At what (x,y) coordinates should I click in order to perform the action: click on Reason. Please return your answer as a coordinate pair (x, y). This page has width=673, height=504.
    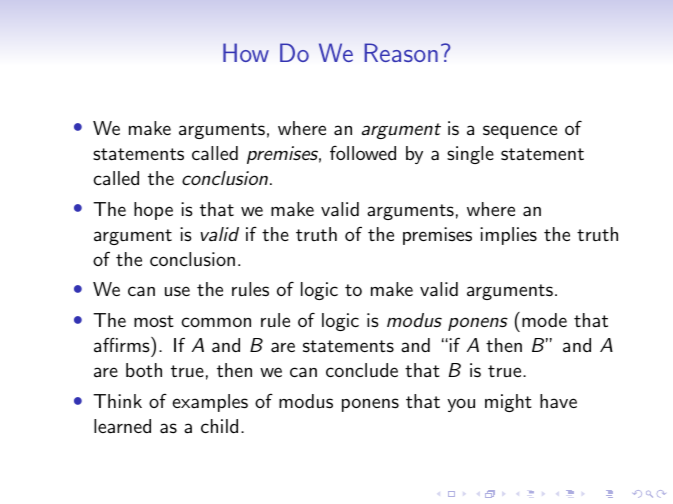
    Looking at the image, I should click on (401, 52).
